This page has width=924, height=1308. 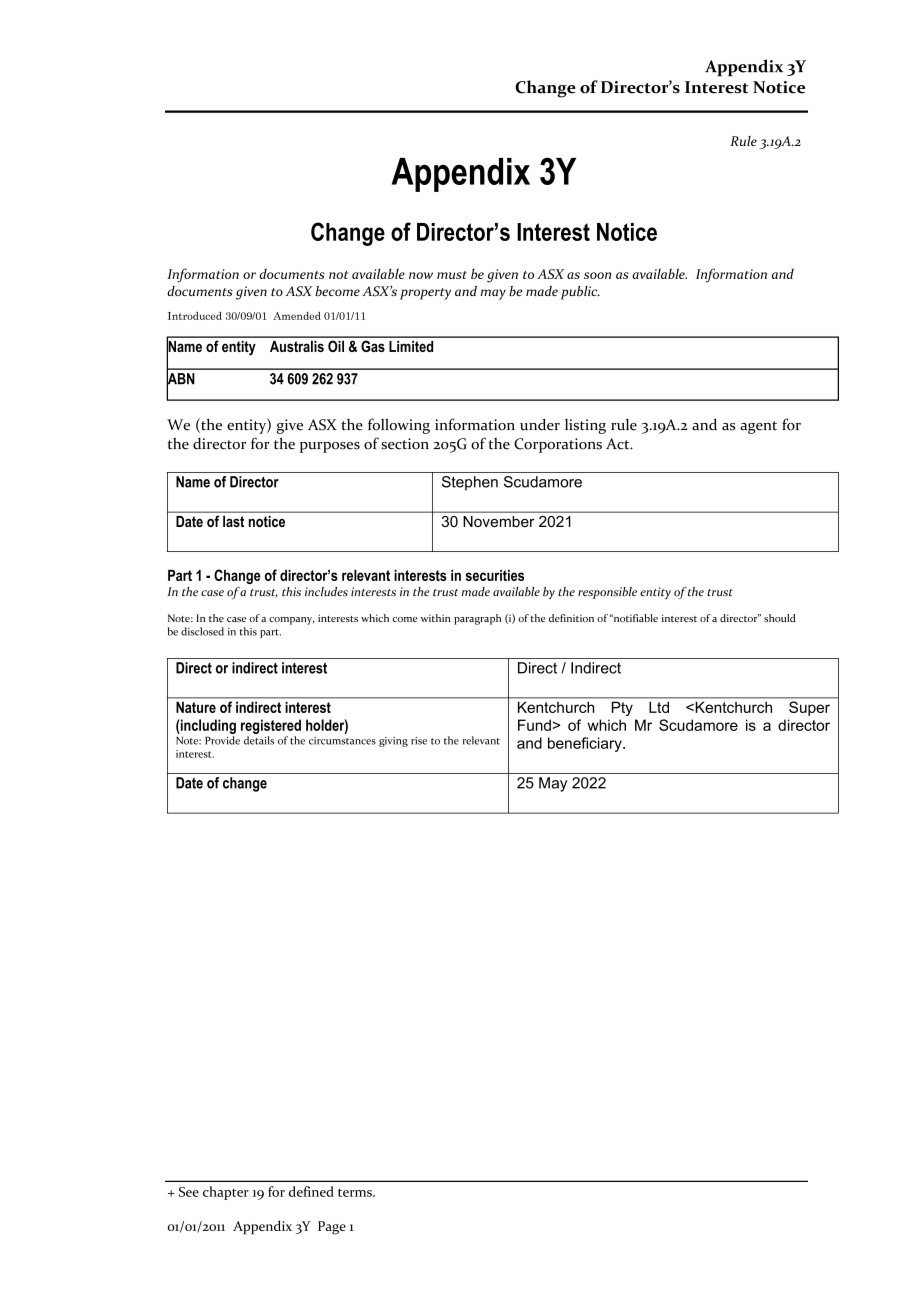 I want to click on must, so click(x=452, y=275).
